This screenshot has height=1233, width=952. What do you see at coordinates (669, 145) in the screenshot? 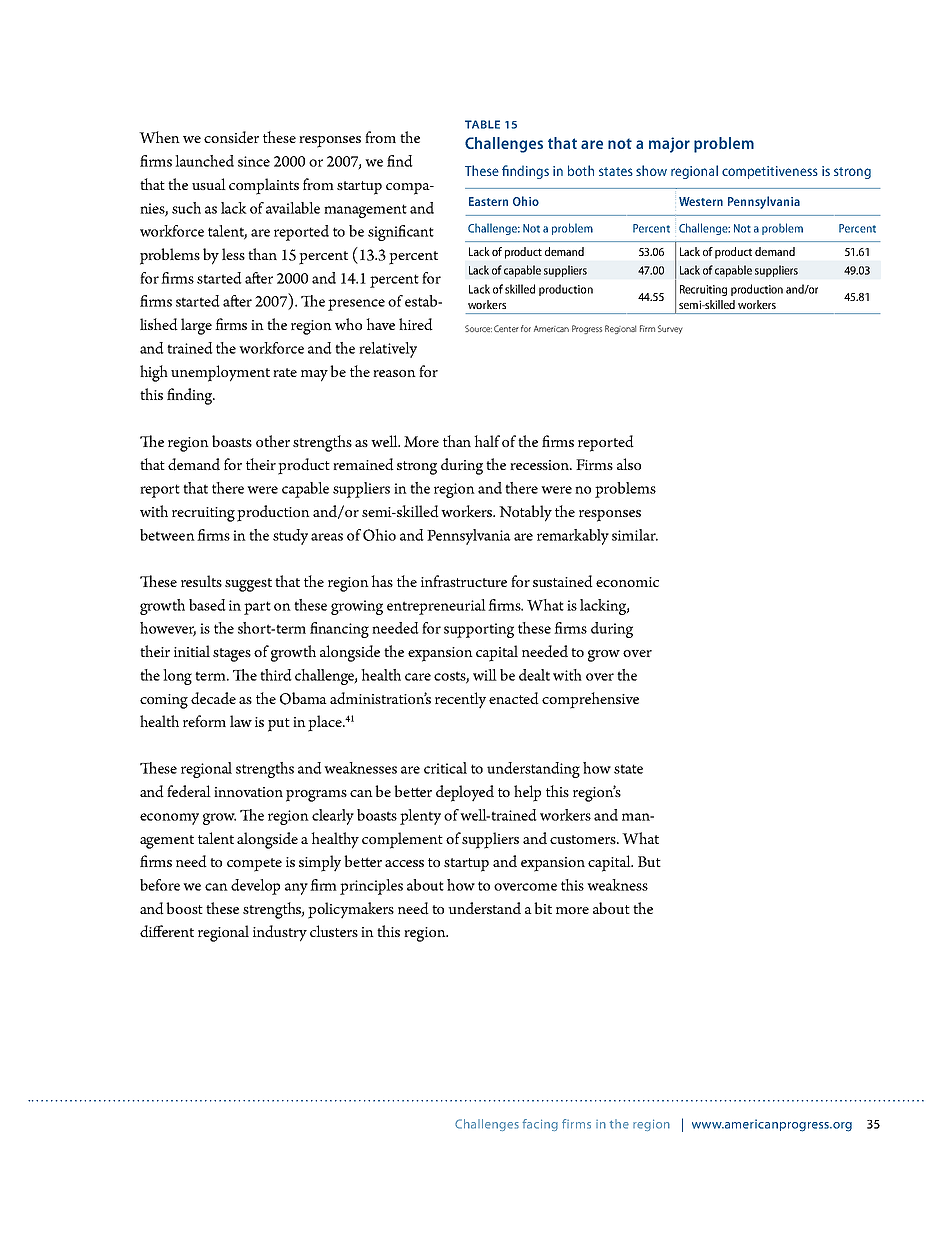
I see `major` at bounding box center [669, 145].
